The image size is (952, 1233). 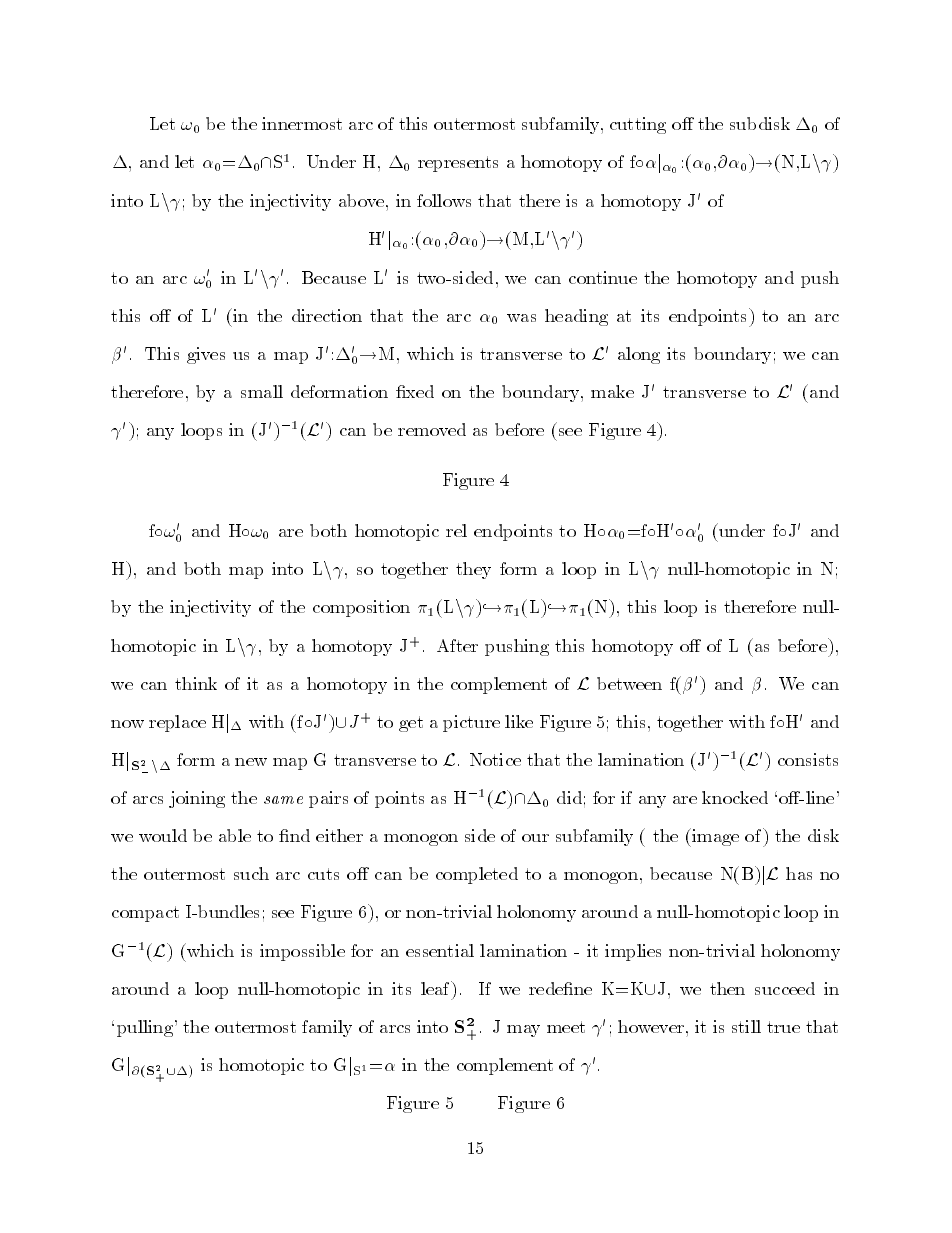 I want to click on between, so click(x=629, y=683).
